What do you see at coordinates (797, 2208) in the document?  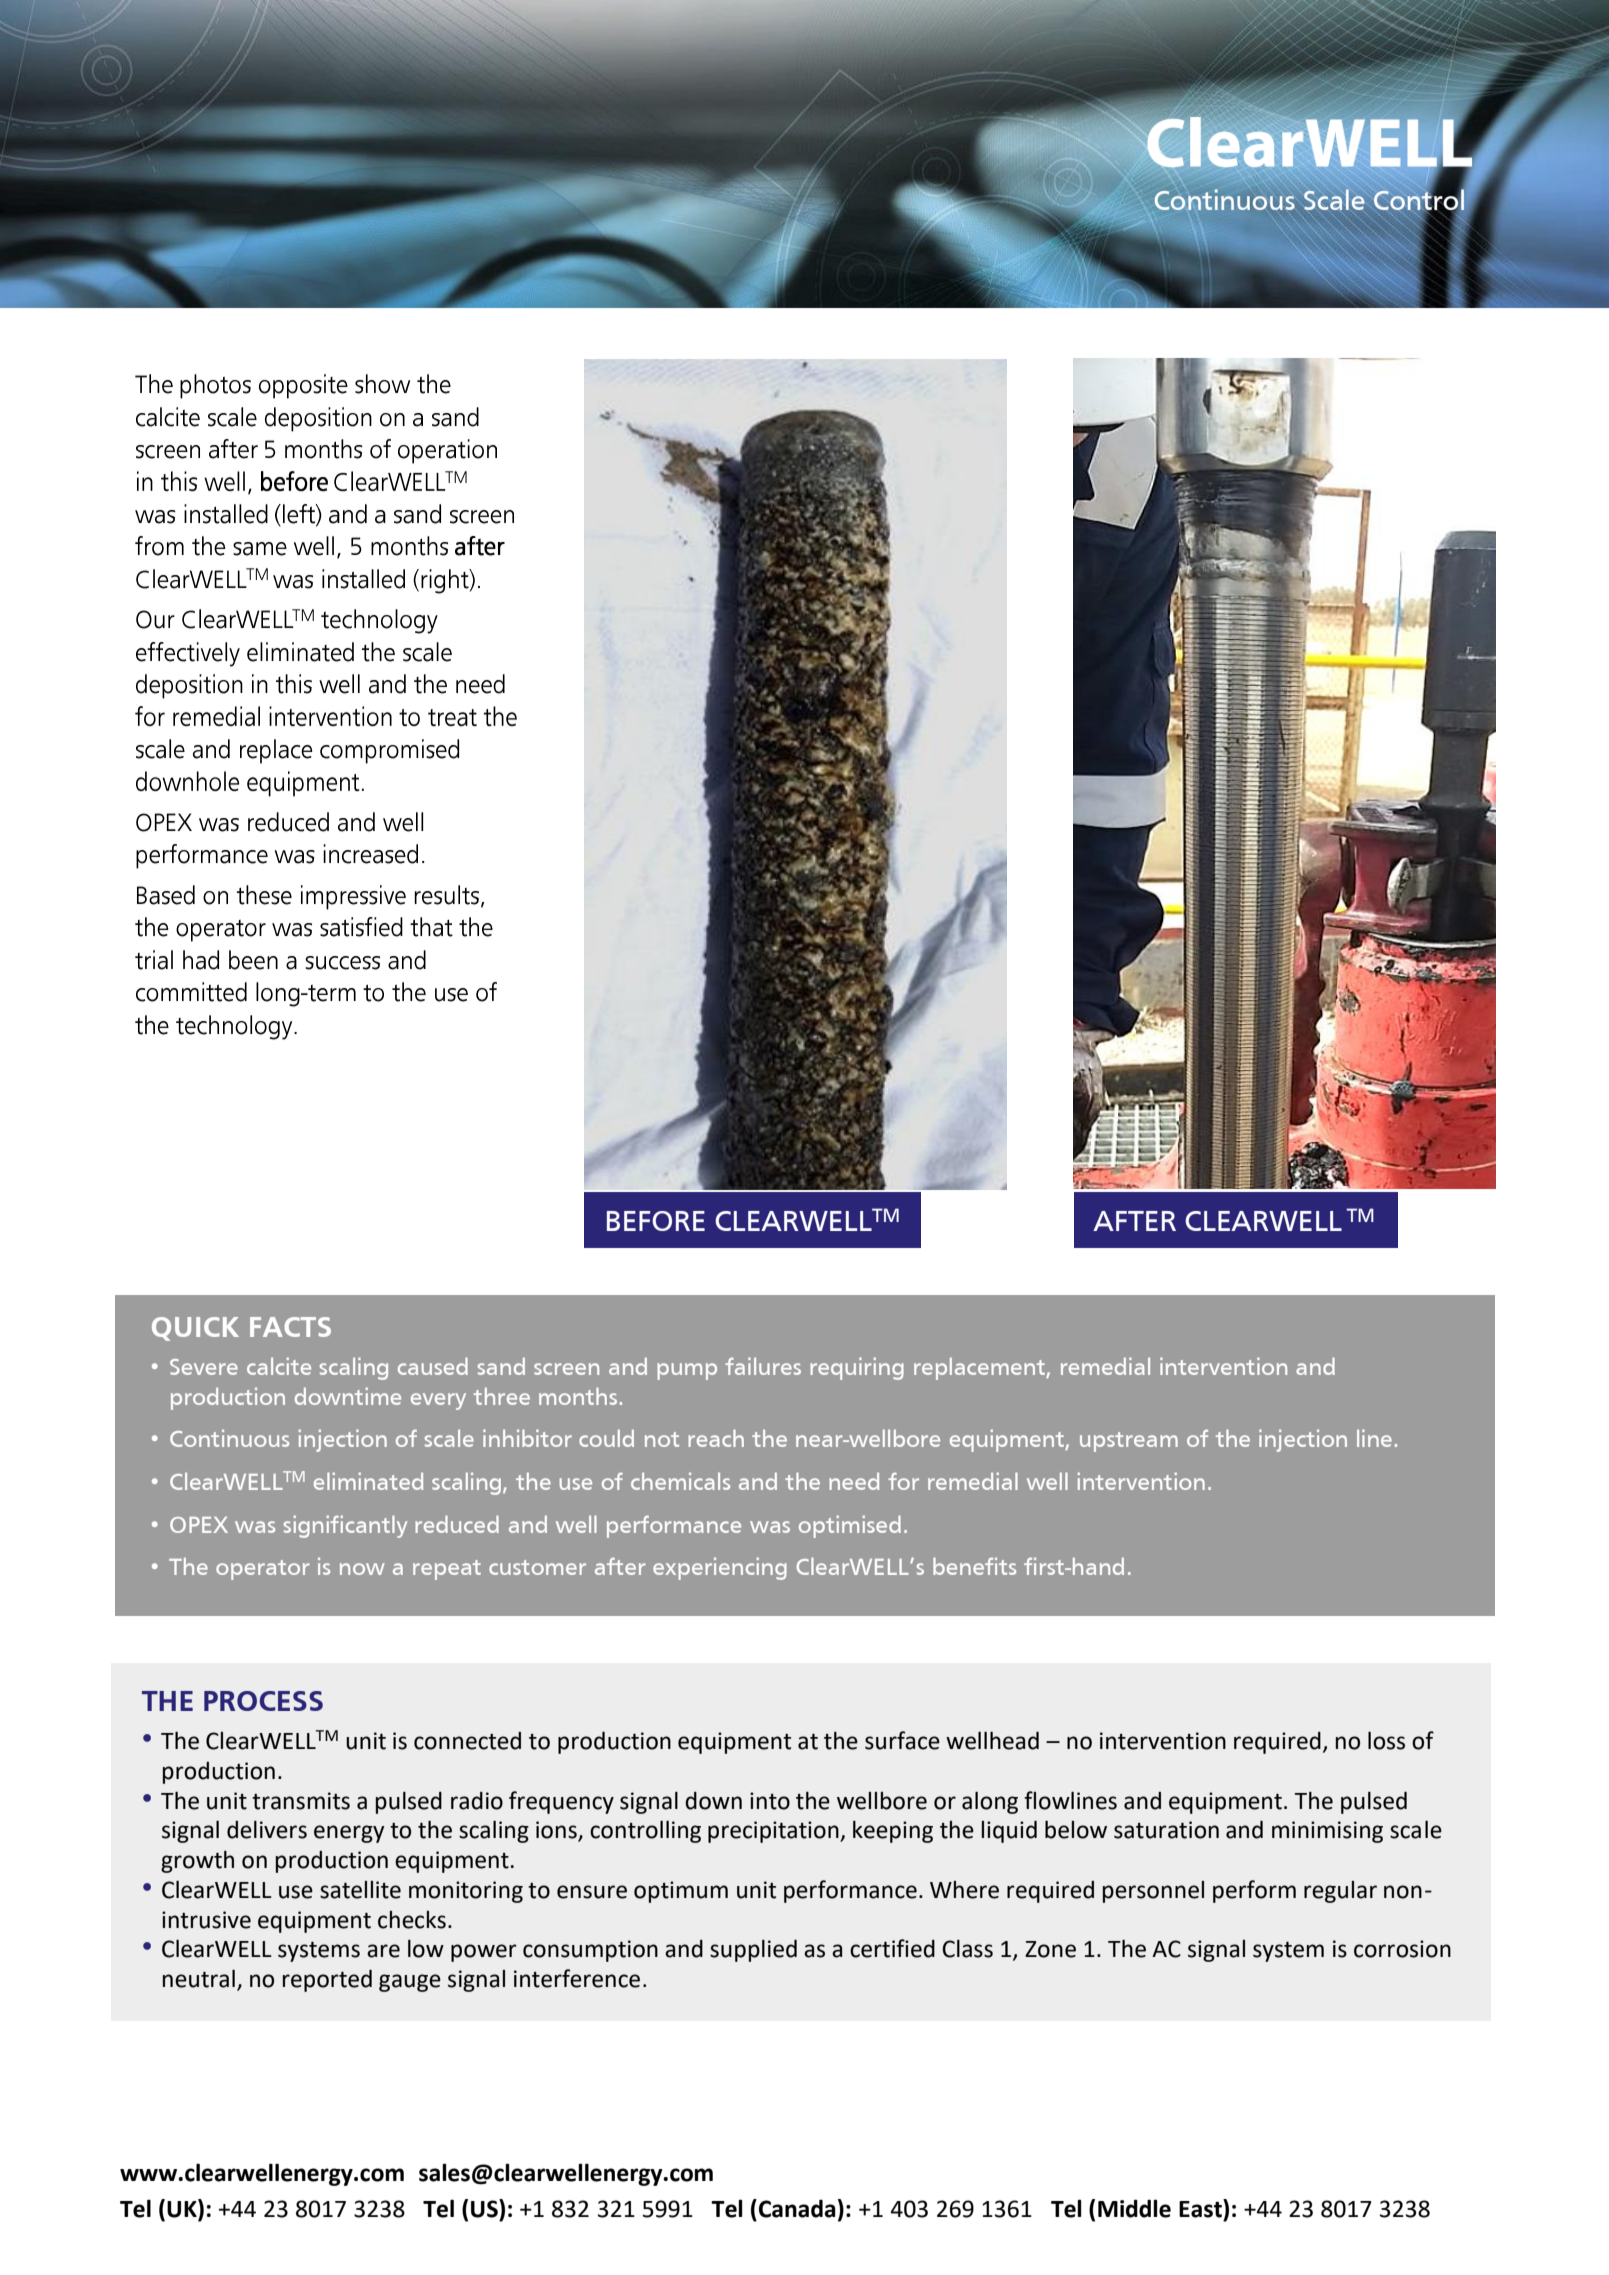 I see `Canada` at bounding box center [797, 2208].
